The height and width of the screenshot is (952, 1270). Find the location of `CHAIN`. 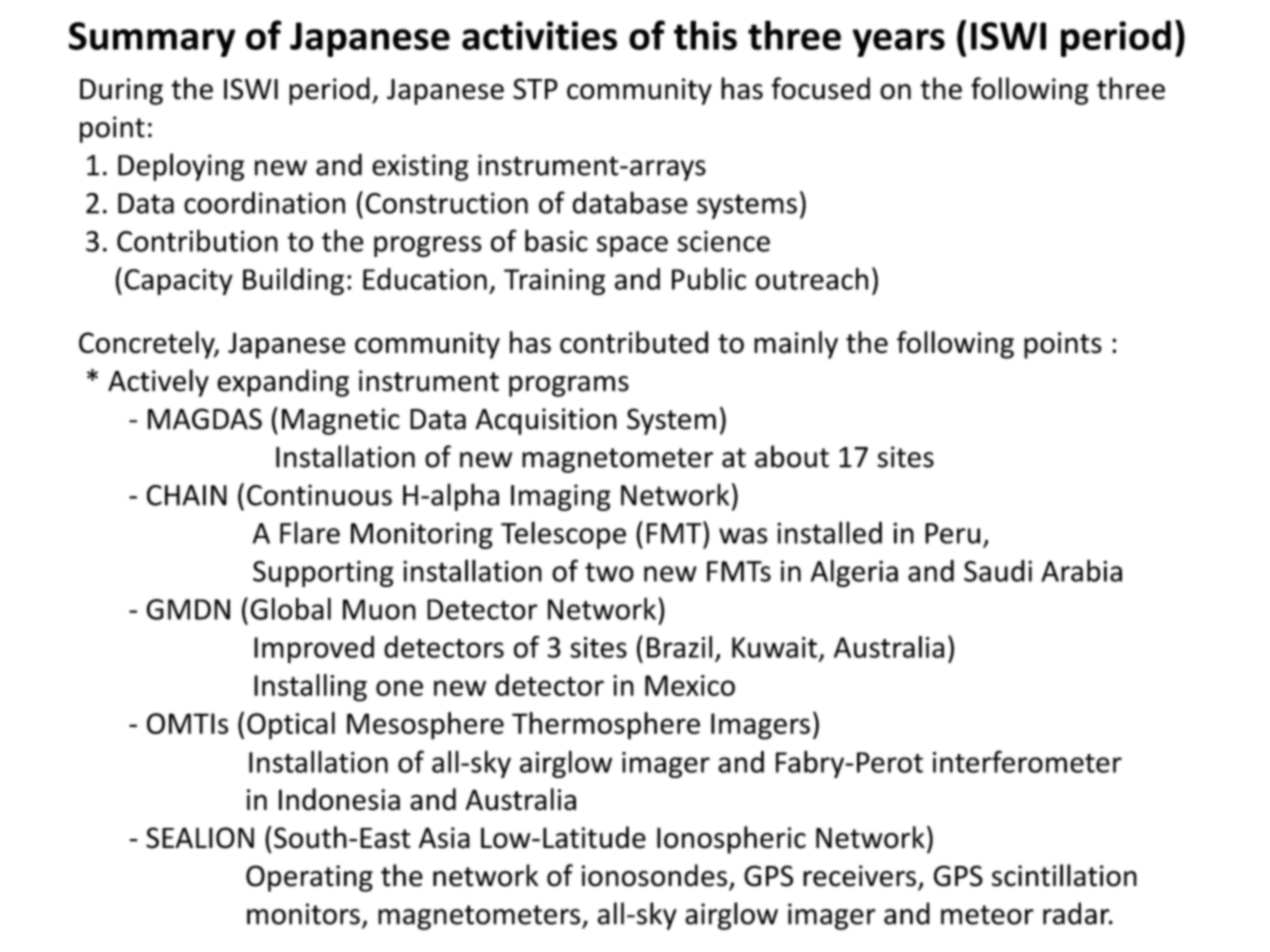

CHAIN is located at coordinates (187, 495).
